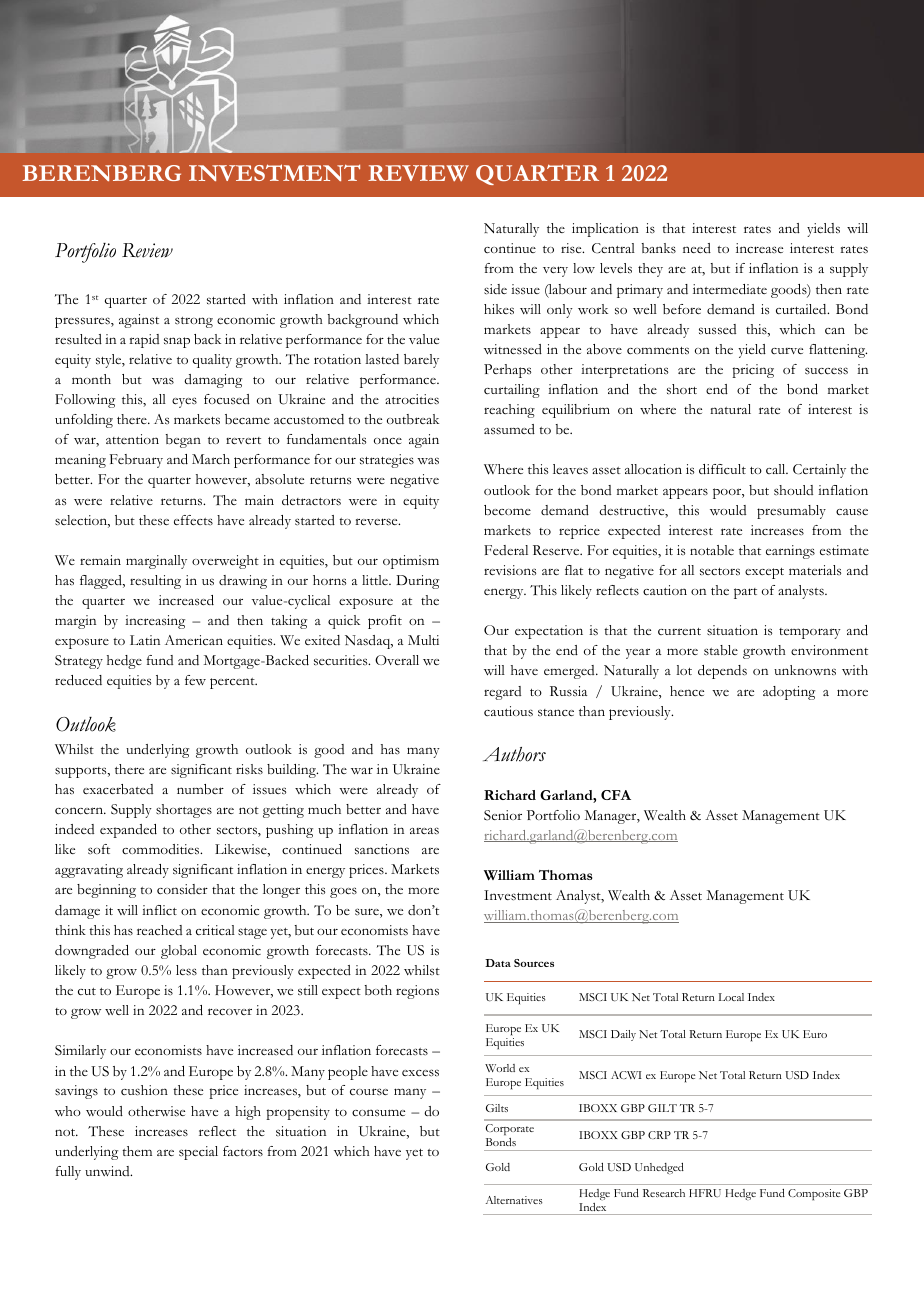 The width and height of the image is (924, 1308). What do you see at coordinates (194, 322) in the image?
I see `strong` at bounding box center [194, 322].
